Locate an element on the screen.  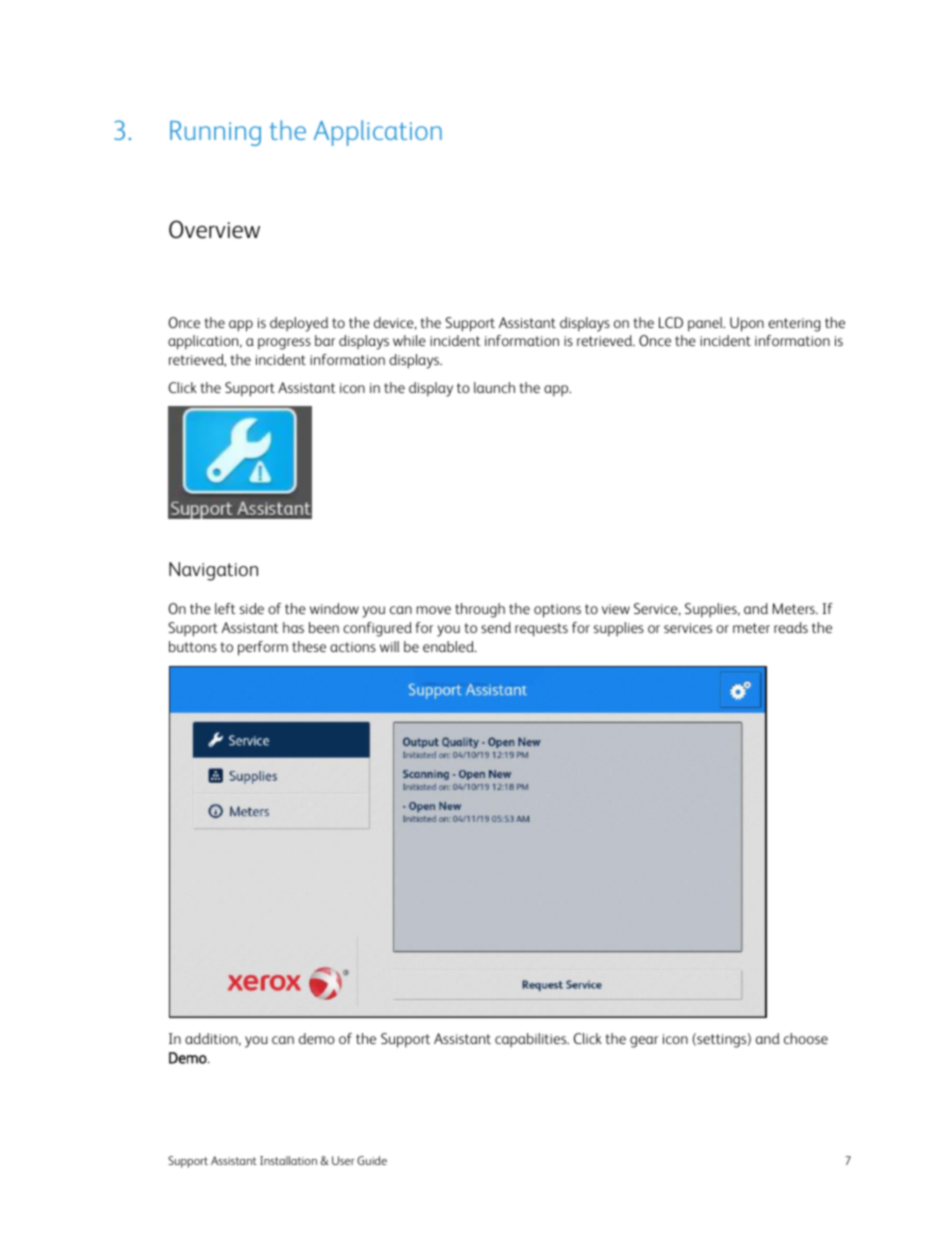
panel is located at coordinates (706, 324).
